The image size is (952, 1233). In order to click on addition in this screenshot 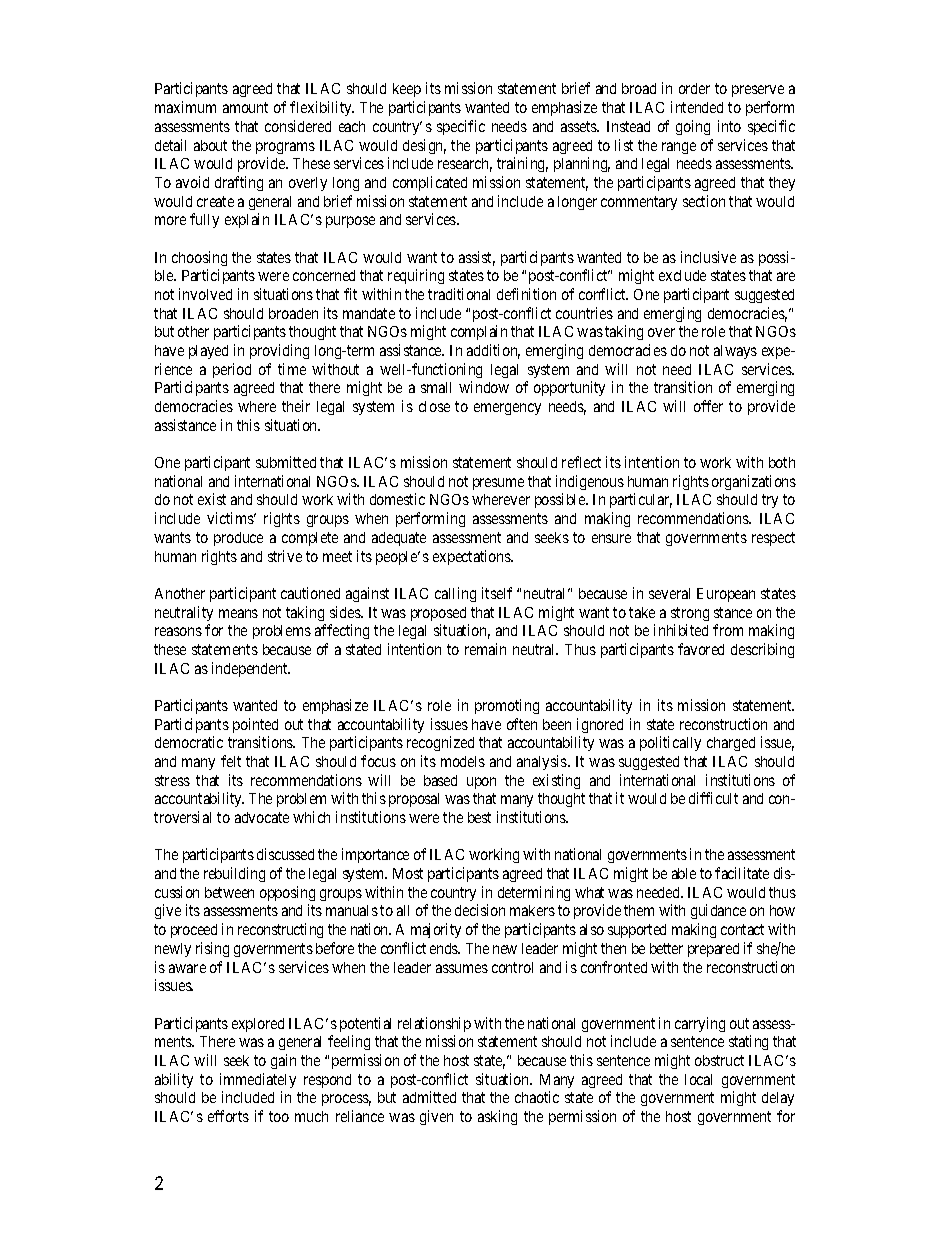, I will do `click(493, 351)`.
